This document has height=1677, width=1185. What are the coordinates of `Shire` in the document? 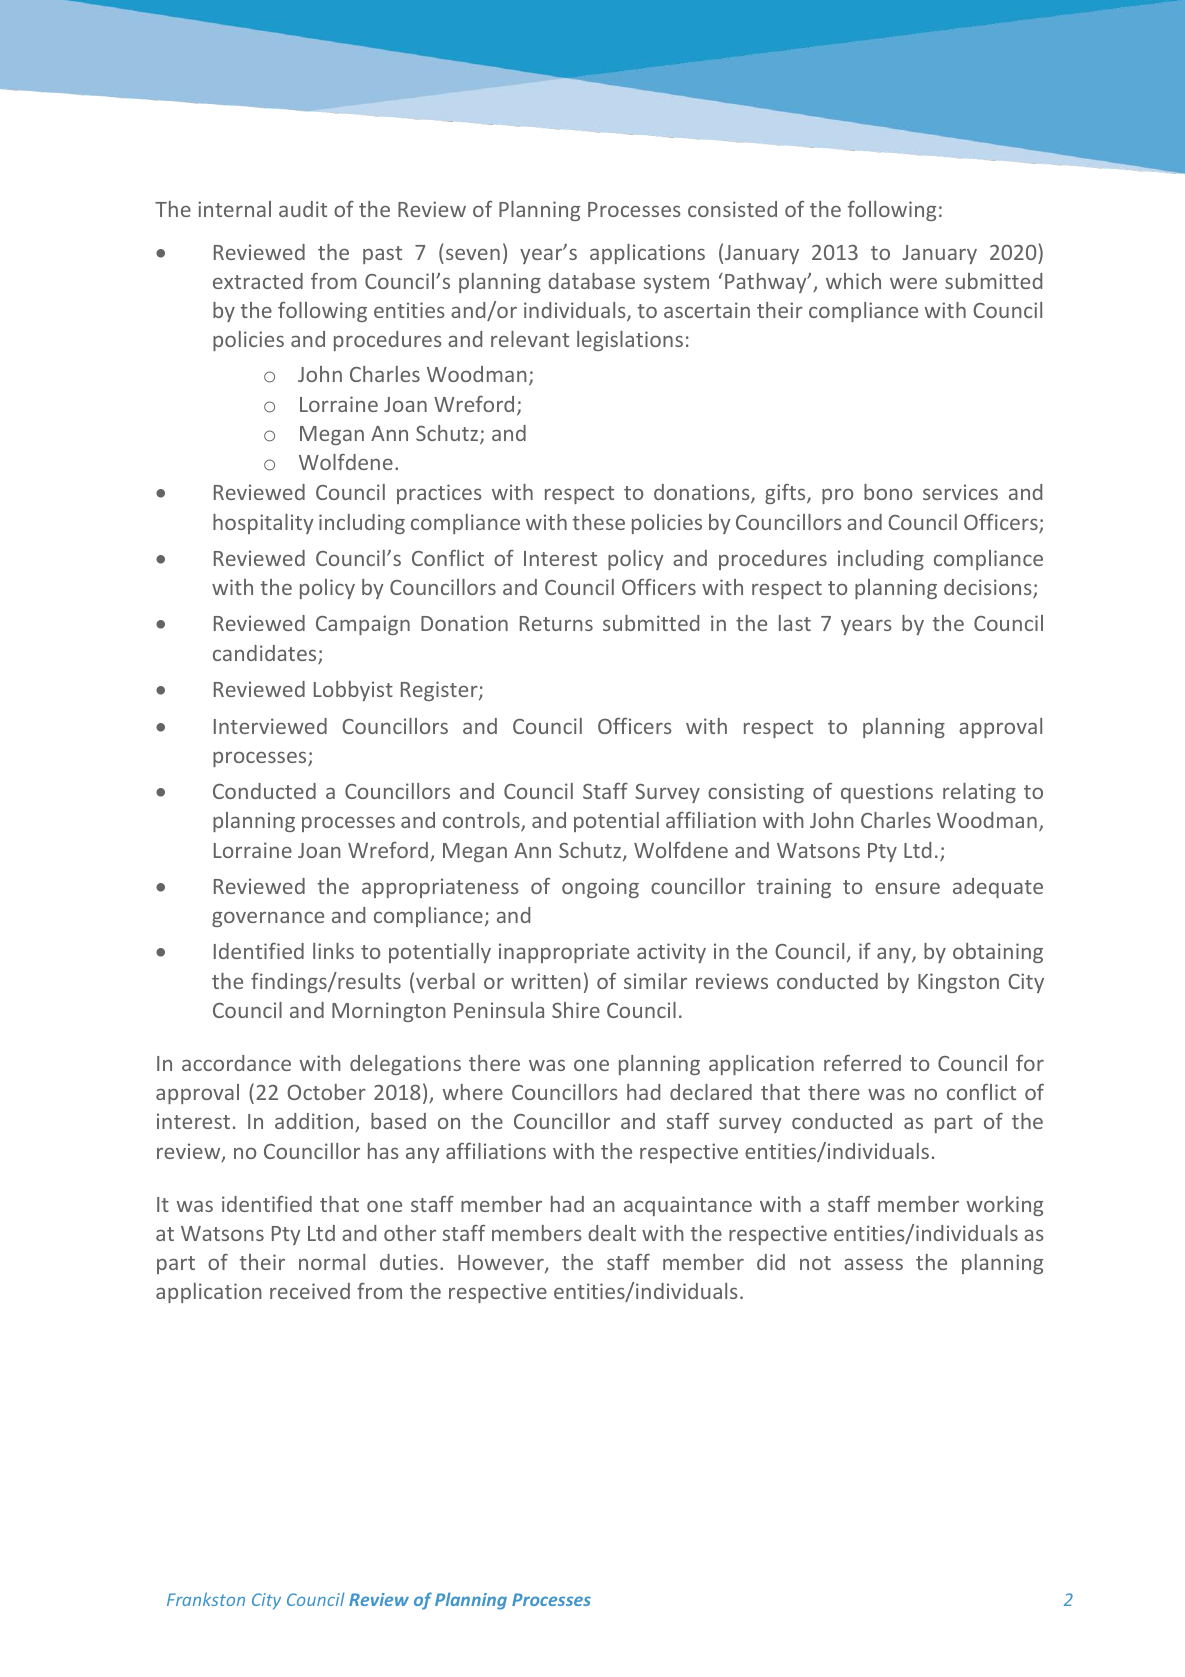 It's located at (576, 1010).
